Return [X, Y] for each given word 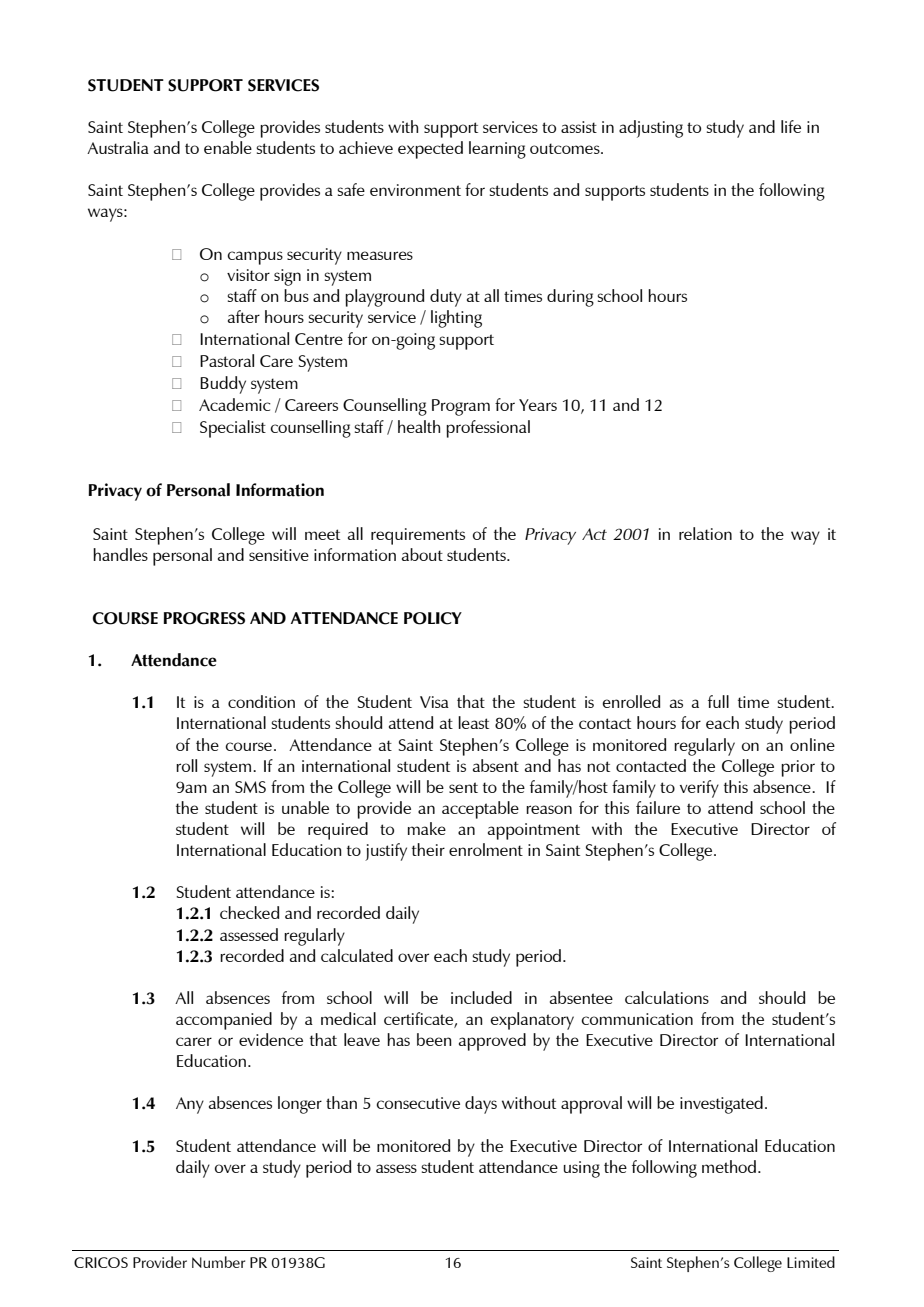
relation [705, 533]
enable [228, 147]
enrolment [486, 849]
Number [218, 1262]
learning [497, 150]
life [791, 126]
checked [249, 912]
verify [699, 789]
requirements [418, 536]
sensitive [279, 555]
